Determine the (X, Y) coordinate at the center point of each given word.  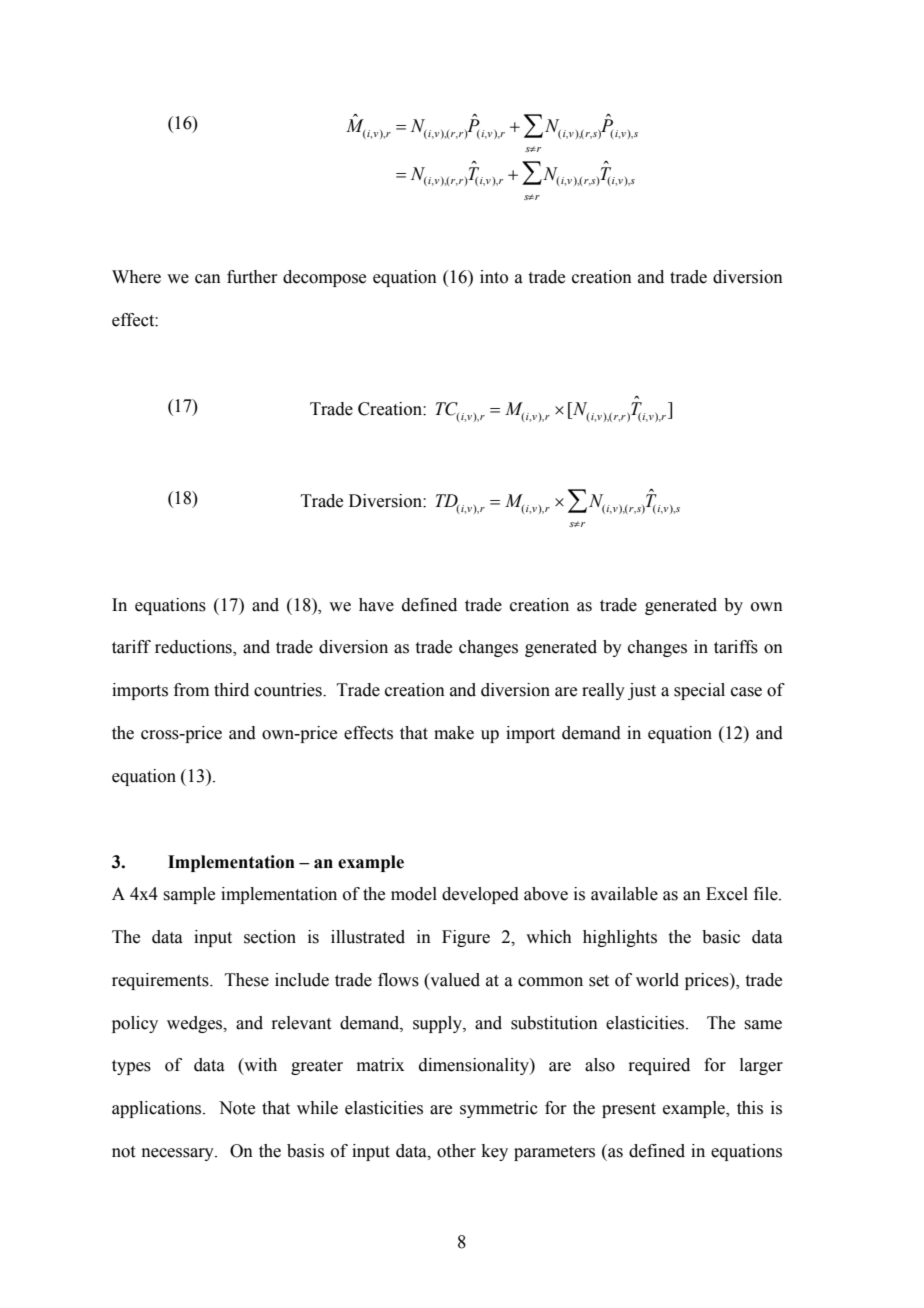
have (376, 605)
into (494, 277)
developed (480, 895)
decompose (324, 278)
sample (189, 895)
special (699, 691)
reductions (194, 648)
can (208, 279)
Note (237, 1108)
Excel (727, 894)
